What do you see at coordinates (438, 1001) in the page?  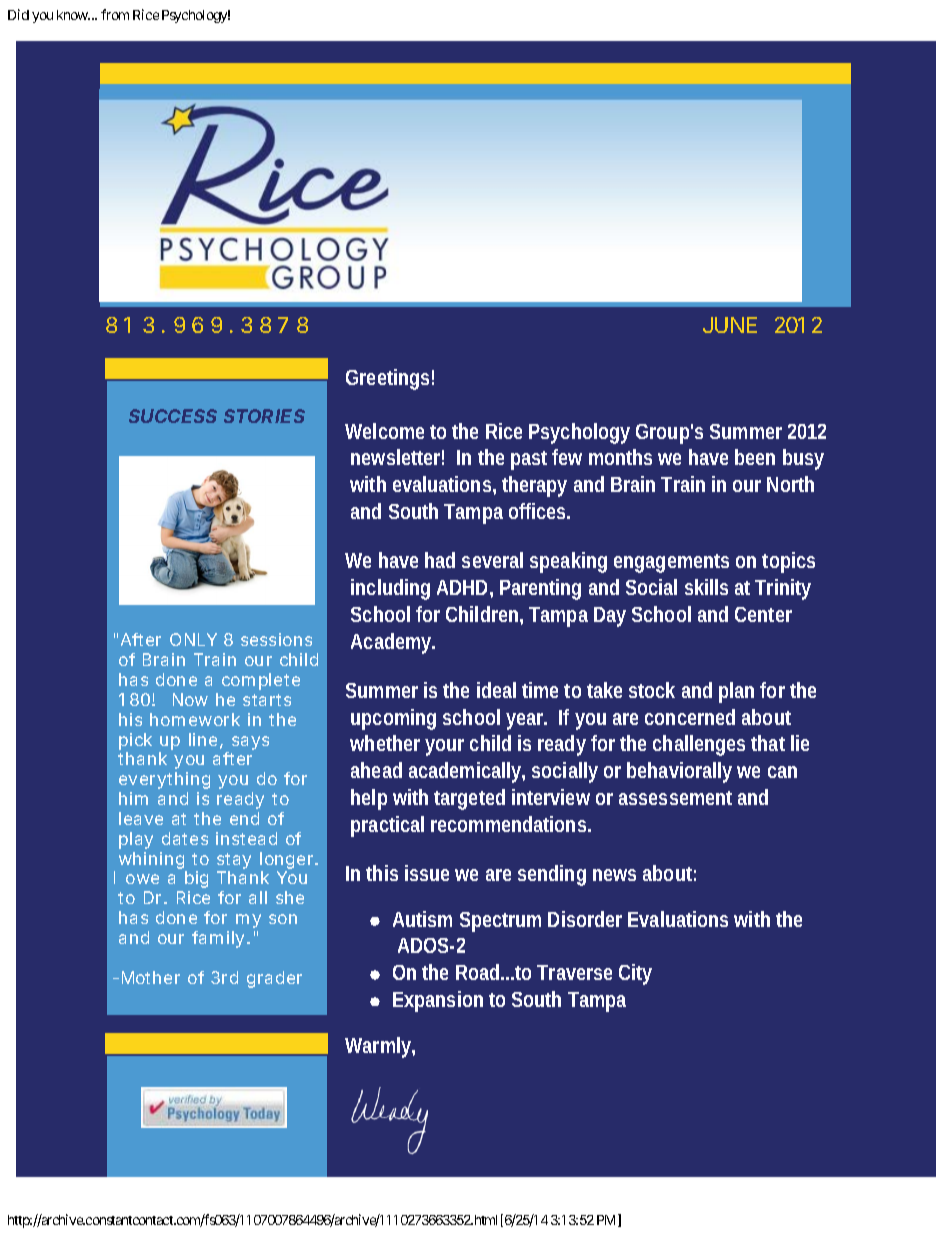 I see `Expansion` at bounding box center [438, 1001].
